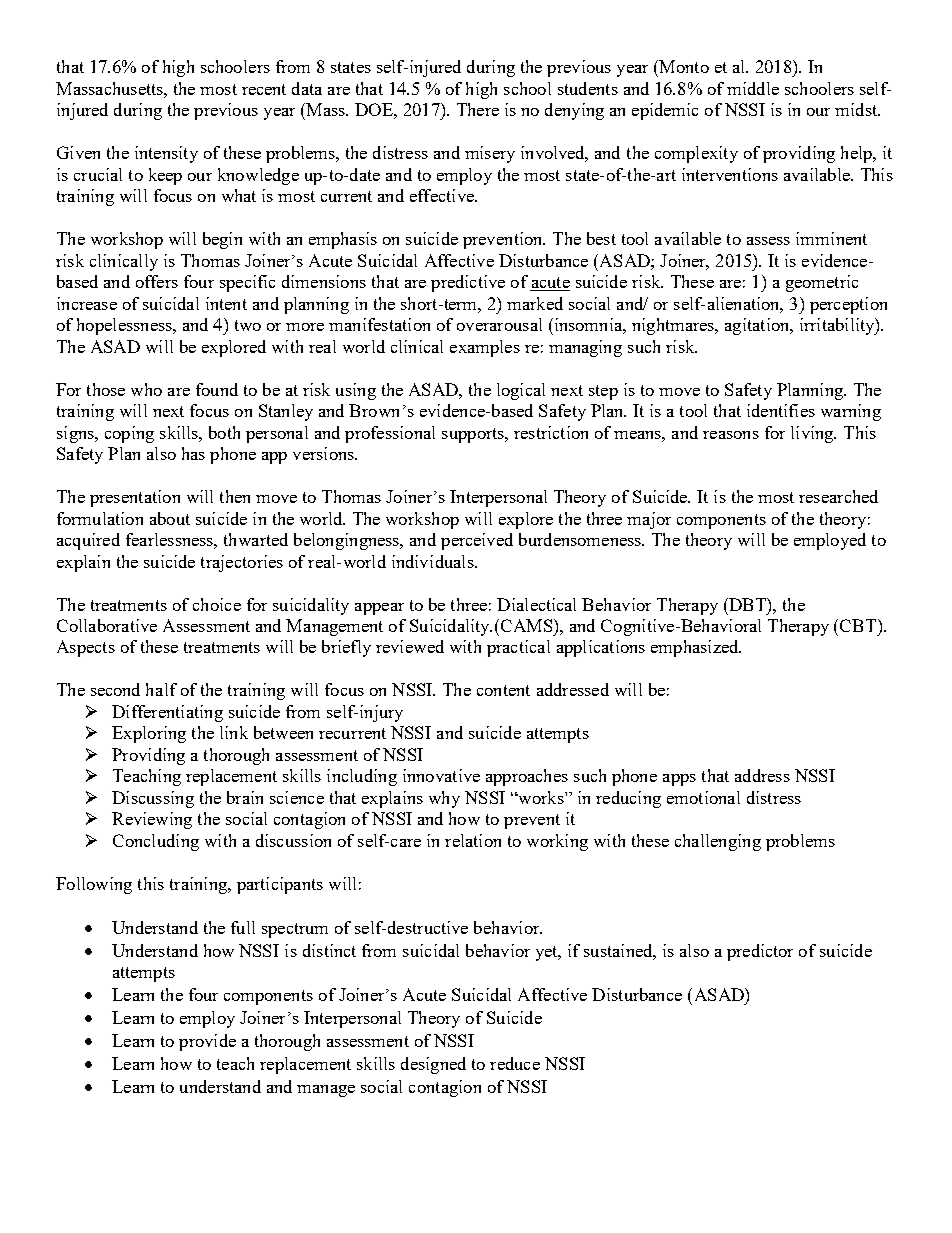 This page has height=1233, width=952. I want to click on individuals, so click(434, 561).
